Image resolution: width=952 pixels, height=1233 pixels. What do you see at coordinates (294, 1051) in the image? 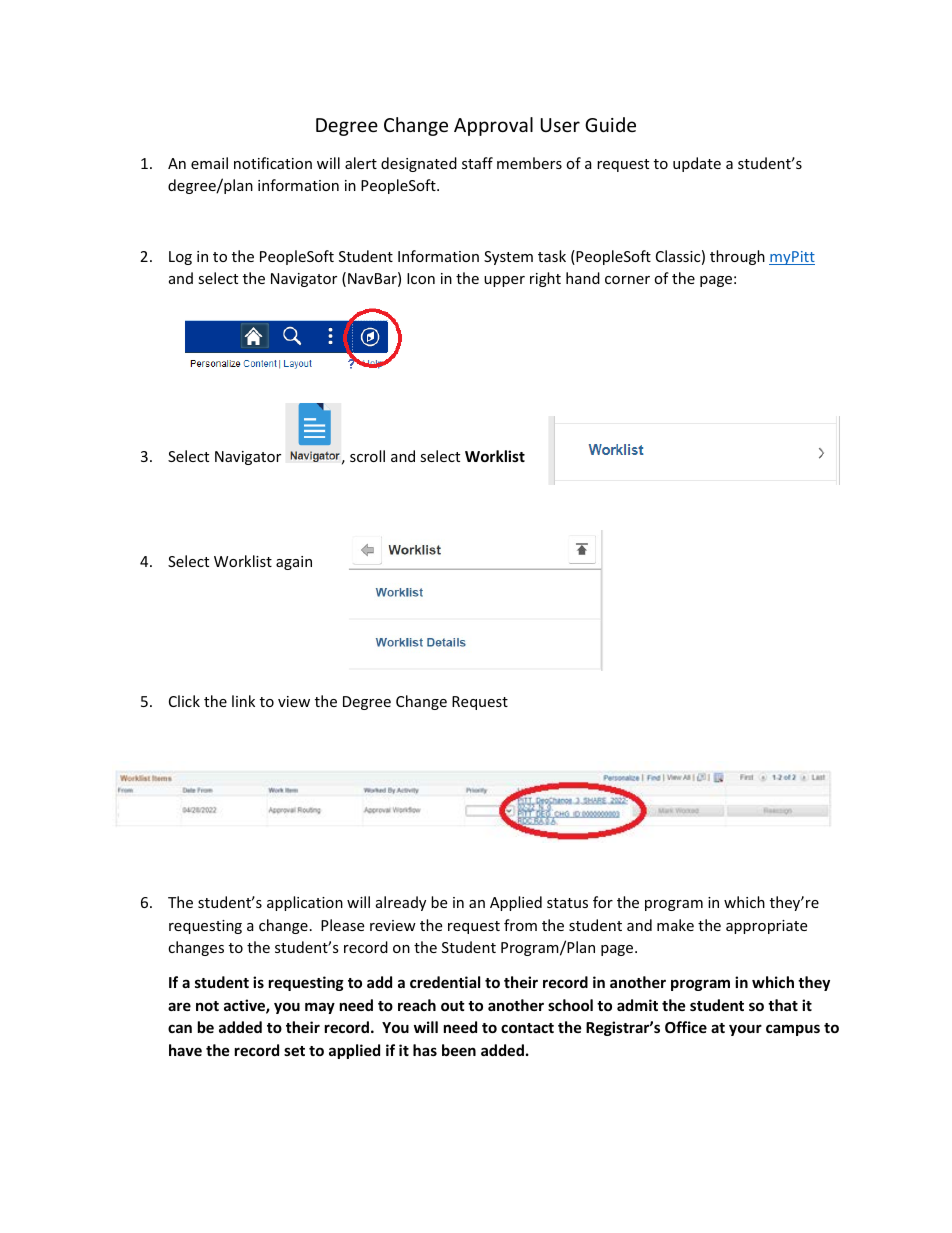
I see `set` at bounding box center [294, 1051].
